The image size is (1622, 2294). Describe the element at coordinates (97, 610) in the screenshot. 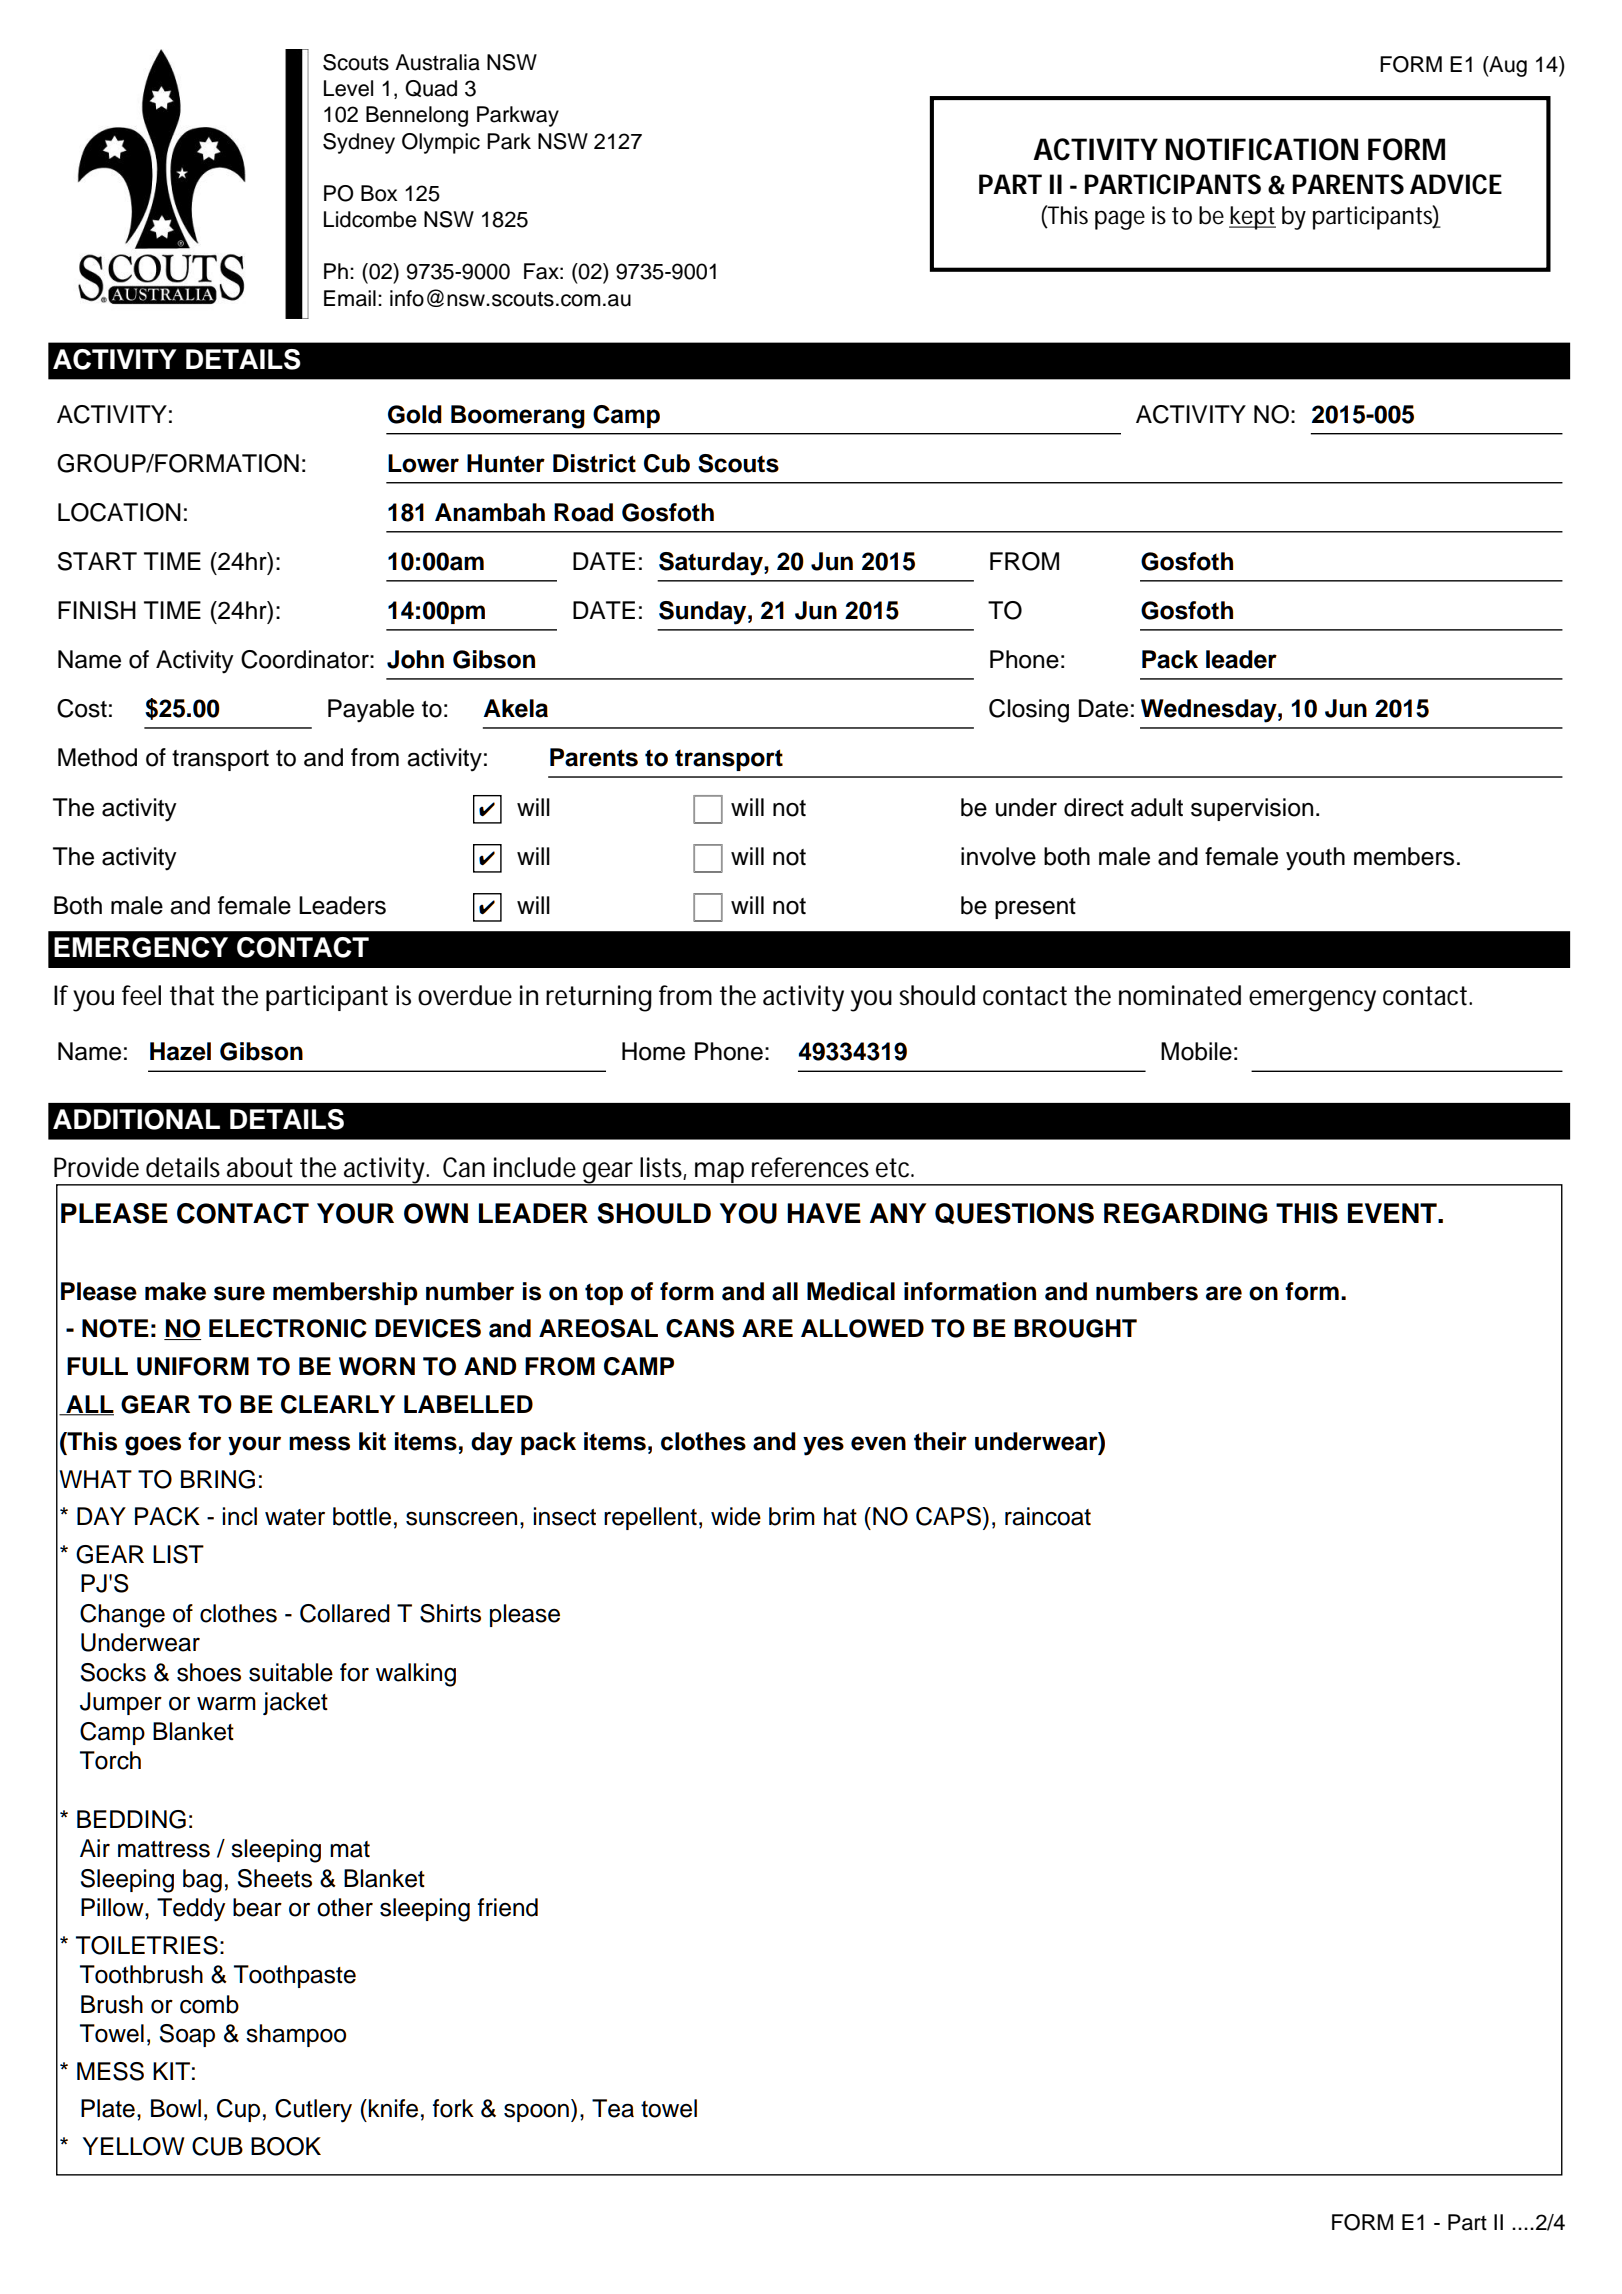

I see `FINISH` at that location.
